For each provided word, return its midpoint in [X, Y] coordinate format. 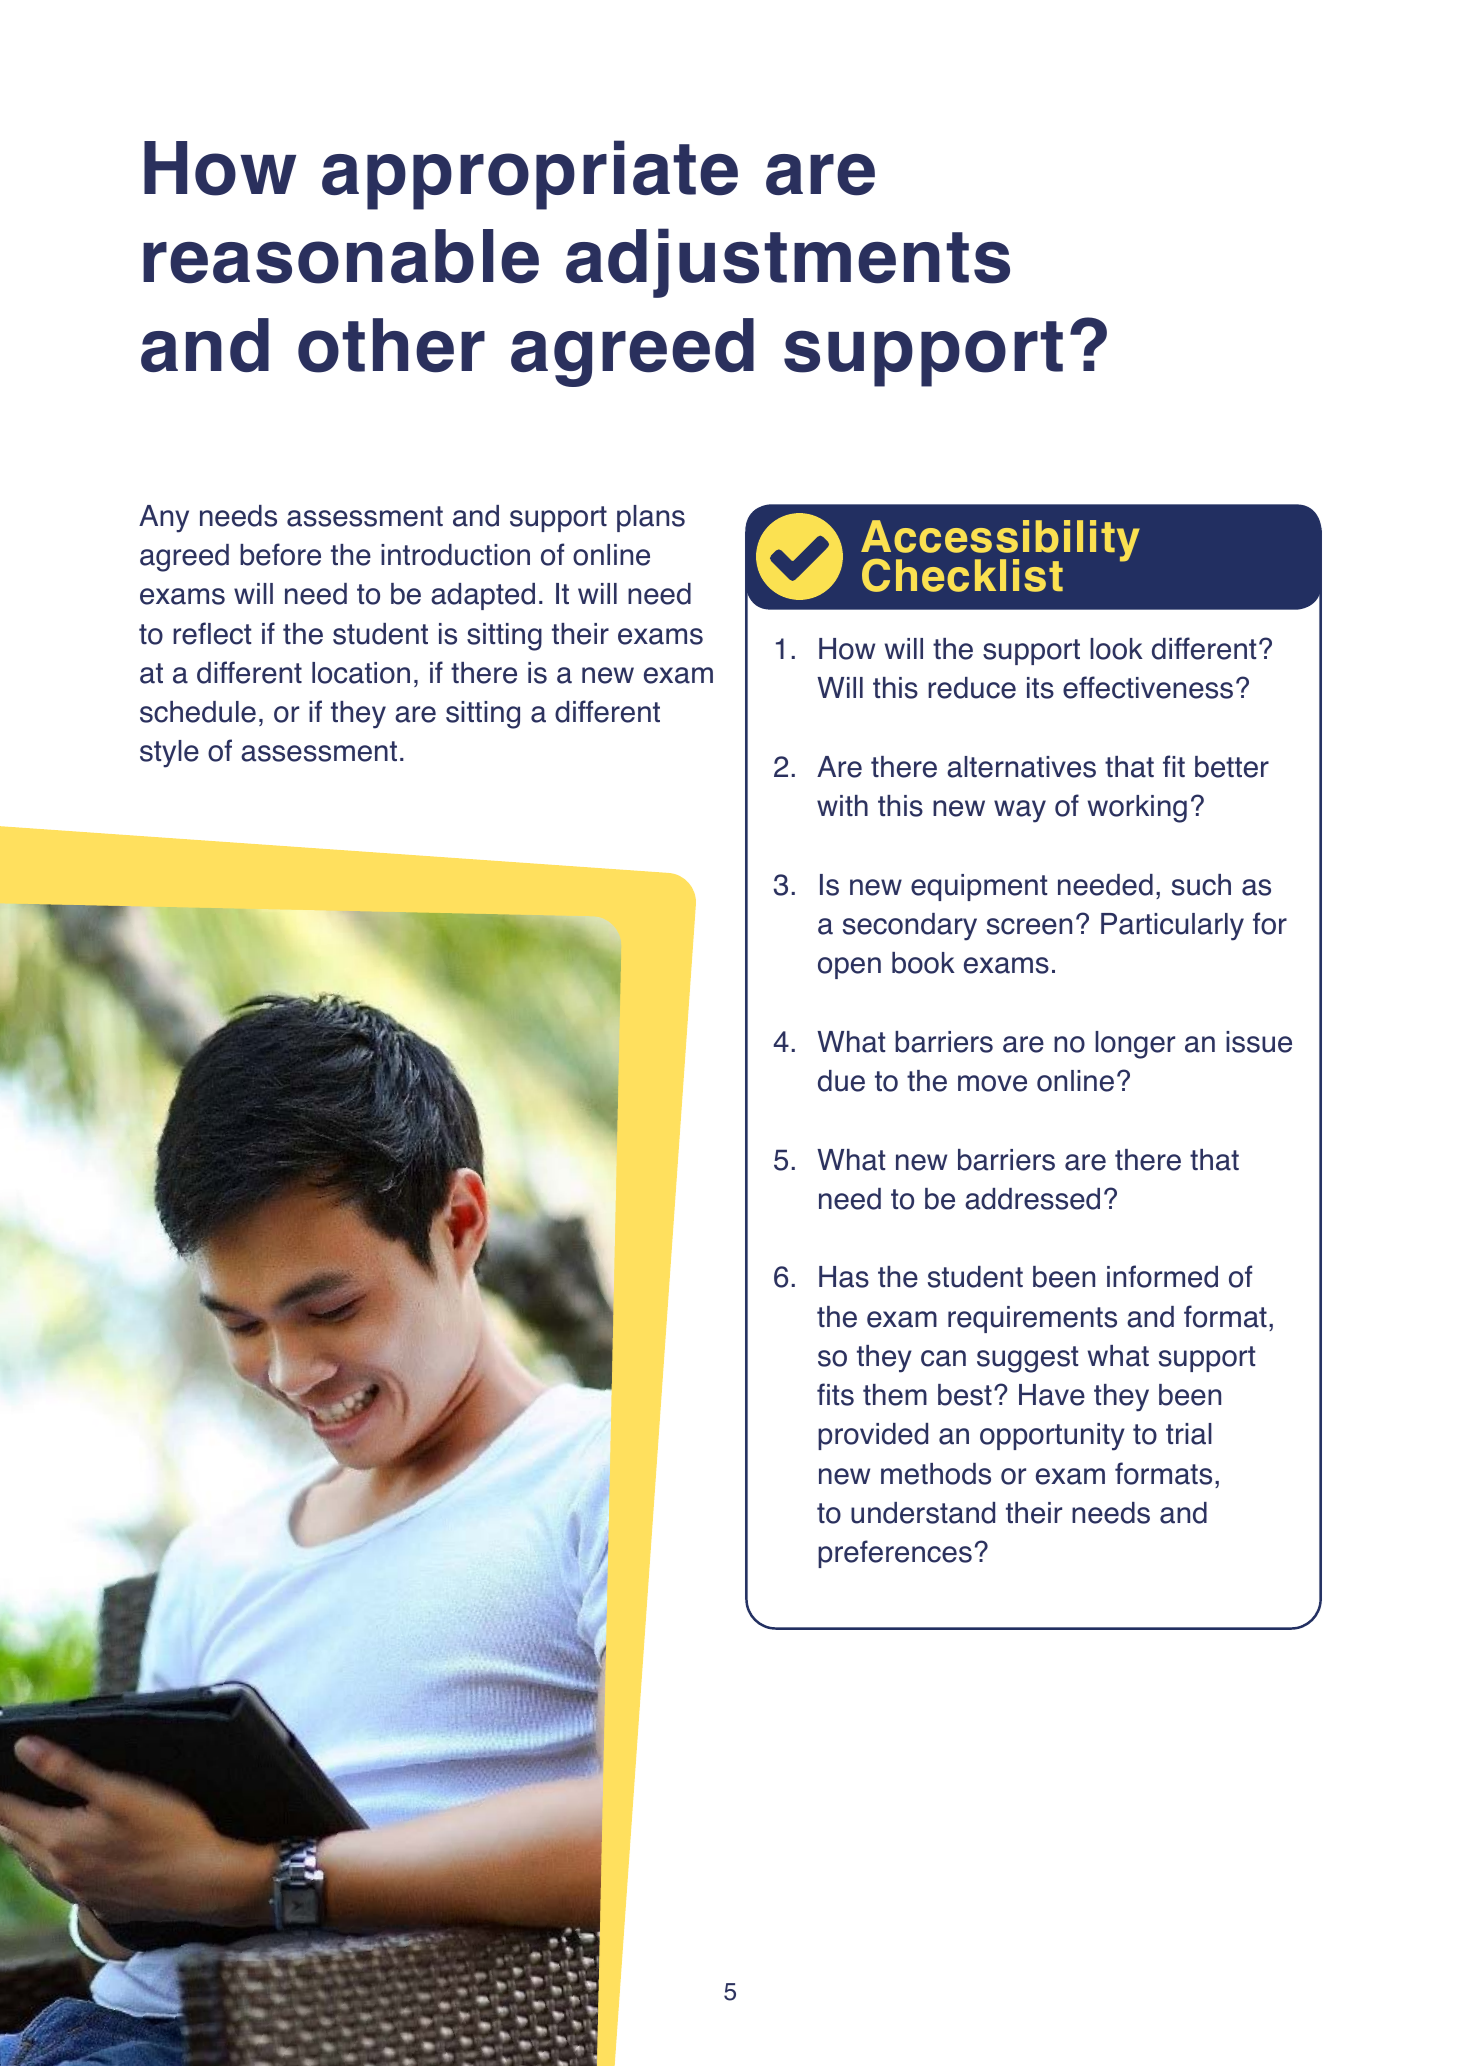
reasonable [341, 256]
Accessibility [1000, 542]
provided [873, 1436]
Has [844, 1277]
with [842, 805]
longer [1135, 1045]
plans [651, 518]
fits [835, 1394]
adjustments [788, 263]
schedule [198, 712]
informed [1162, 1276]
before [280, 554]
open [849, 968]
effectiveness [1148, 687]
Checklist [962, 575]
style [169, 754]
